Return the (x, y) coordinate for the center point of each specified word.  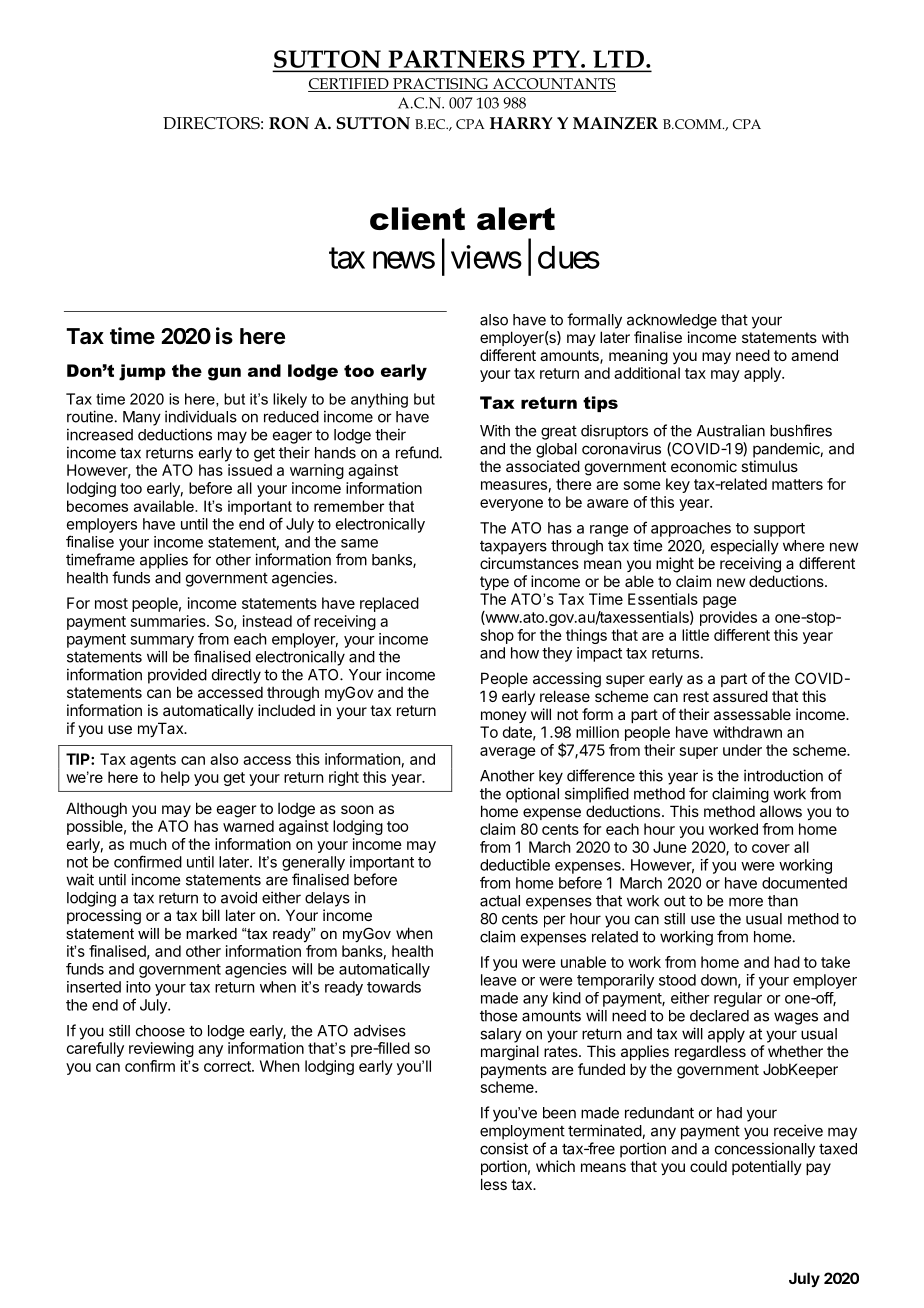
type (494, 583)
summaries (169, 621)
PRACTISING (440, 85)
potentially (767, 1167)
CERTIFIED (349, 85)
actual (500, 901)
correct (228, 1066)
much (148, 844)
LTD (618, 59)
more (746, 902)
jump (142, 372)
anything (379, 400)
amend (814, 355)
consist (504, 1148)
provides (728, 618)
